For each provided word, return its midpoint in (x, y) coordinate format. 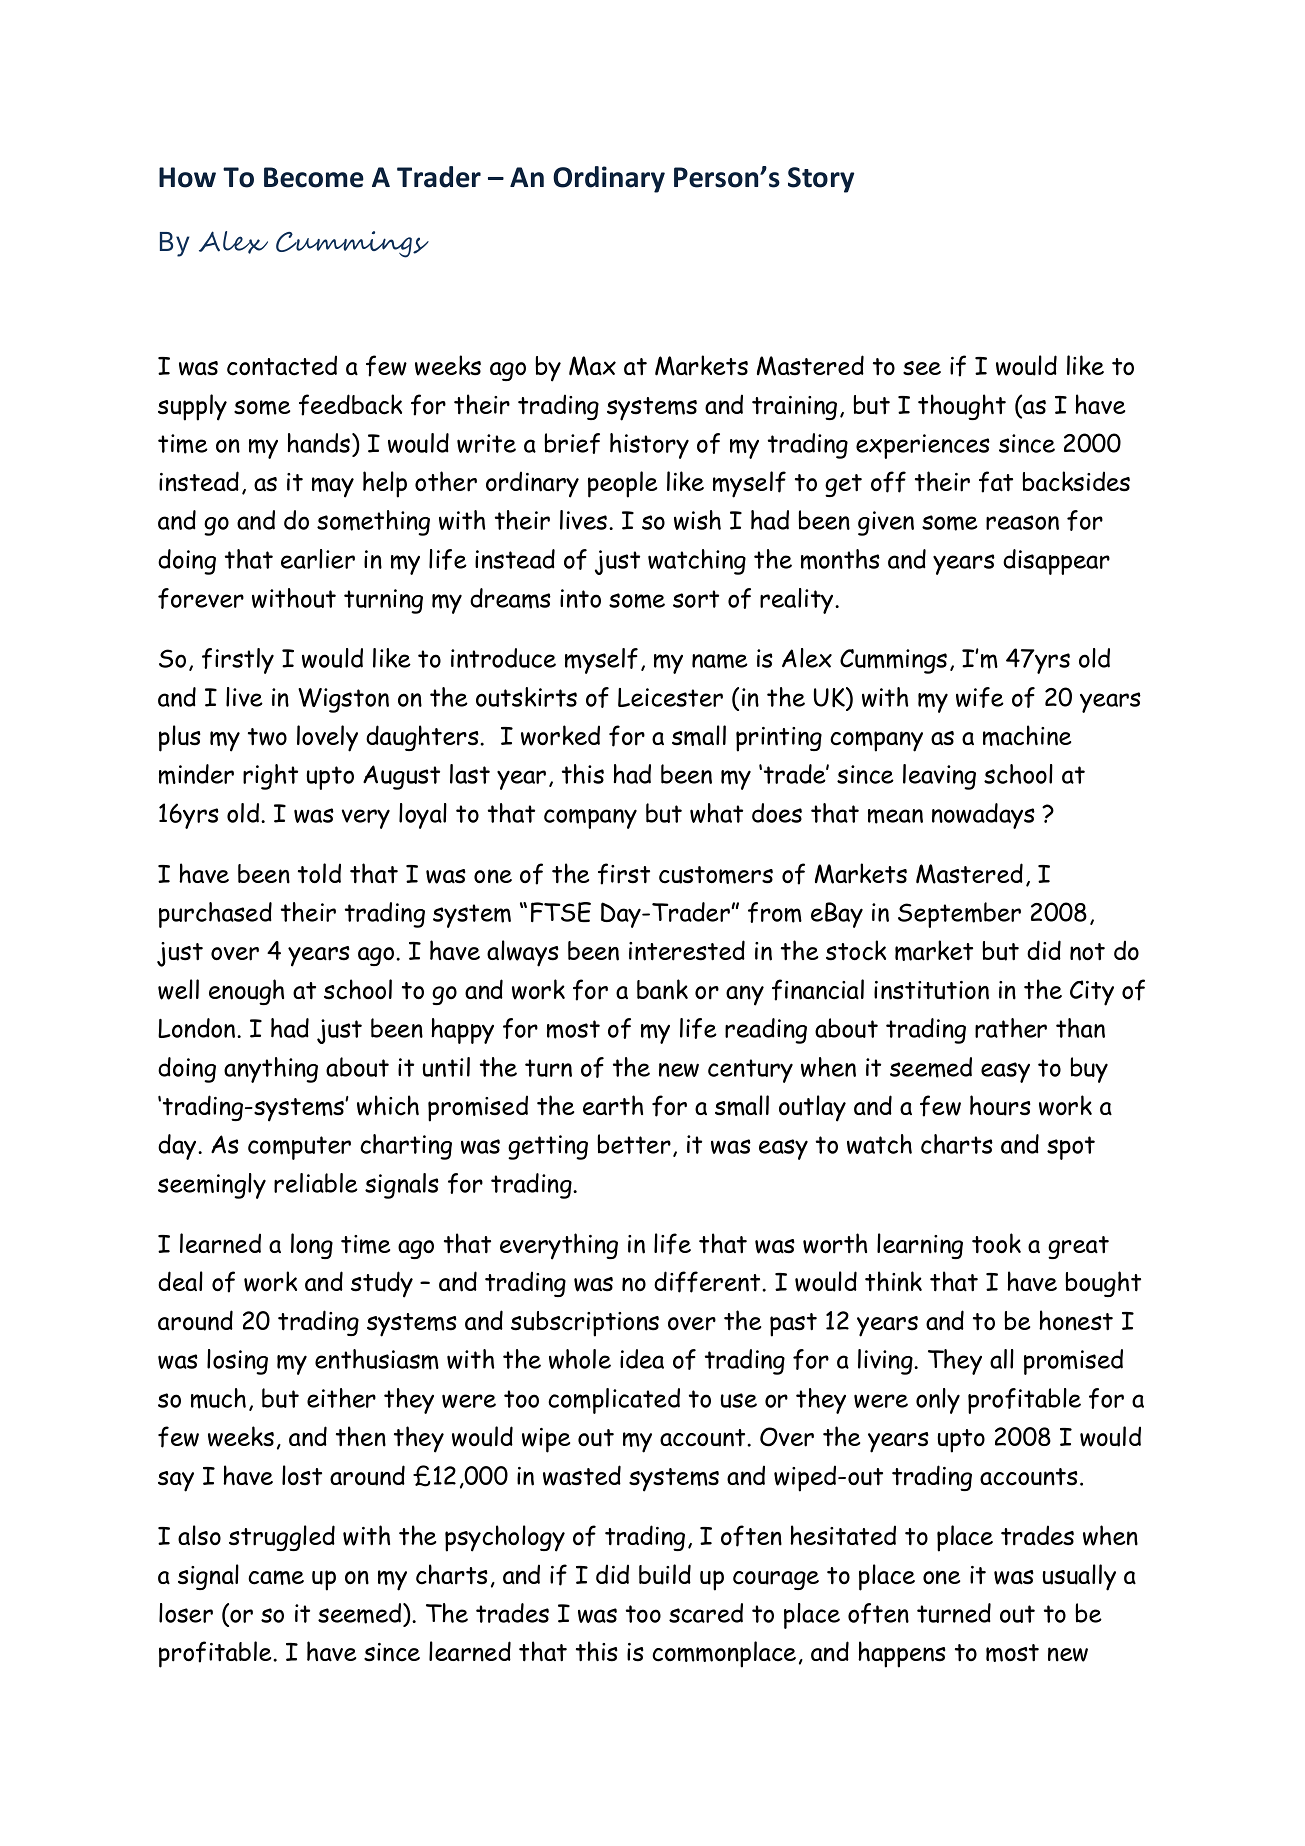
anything (271, 1070)
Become (314, 177)
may (333, 487)
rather (1011, 1028)
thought (962, 407)
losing (237, 1362)
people (622, 484)
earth (613, 1105)
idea (642, 1359)
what (716, 813)
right (270, 777)
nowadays (983, 816)
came (276, 1577)
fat (996, 482)
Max (592, 366)
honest (1076, 1320)
